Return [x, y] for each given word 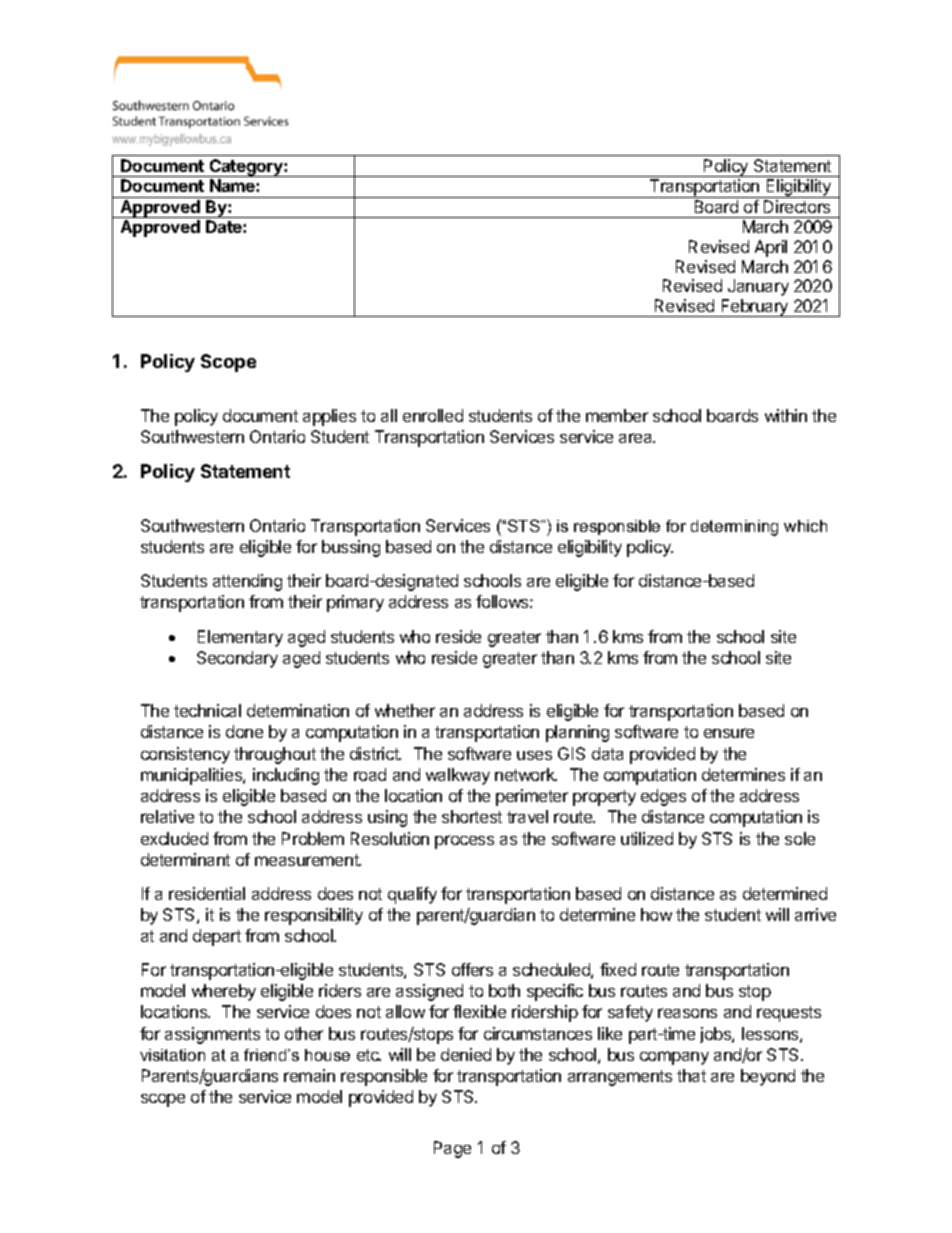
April [771, 248]
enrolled [433, 415]
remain [309, 1075]
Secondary [237, 659]
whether [405, 710]
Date [225, 226]
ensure [729, 733]
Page [452, 1149]
